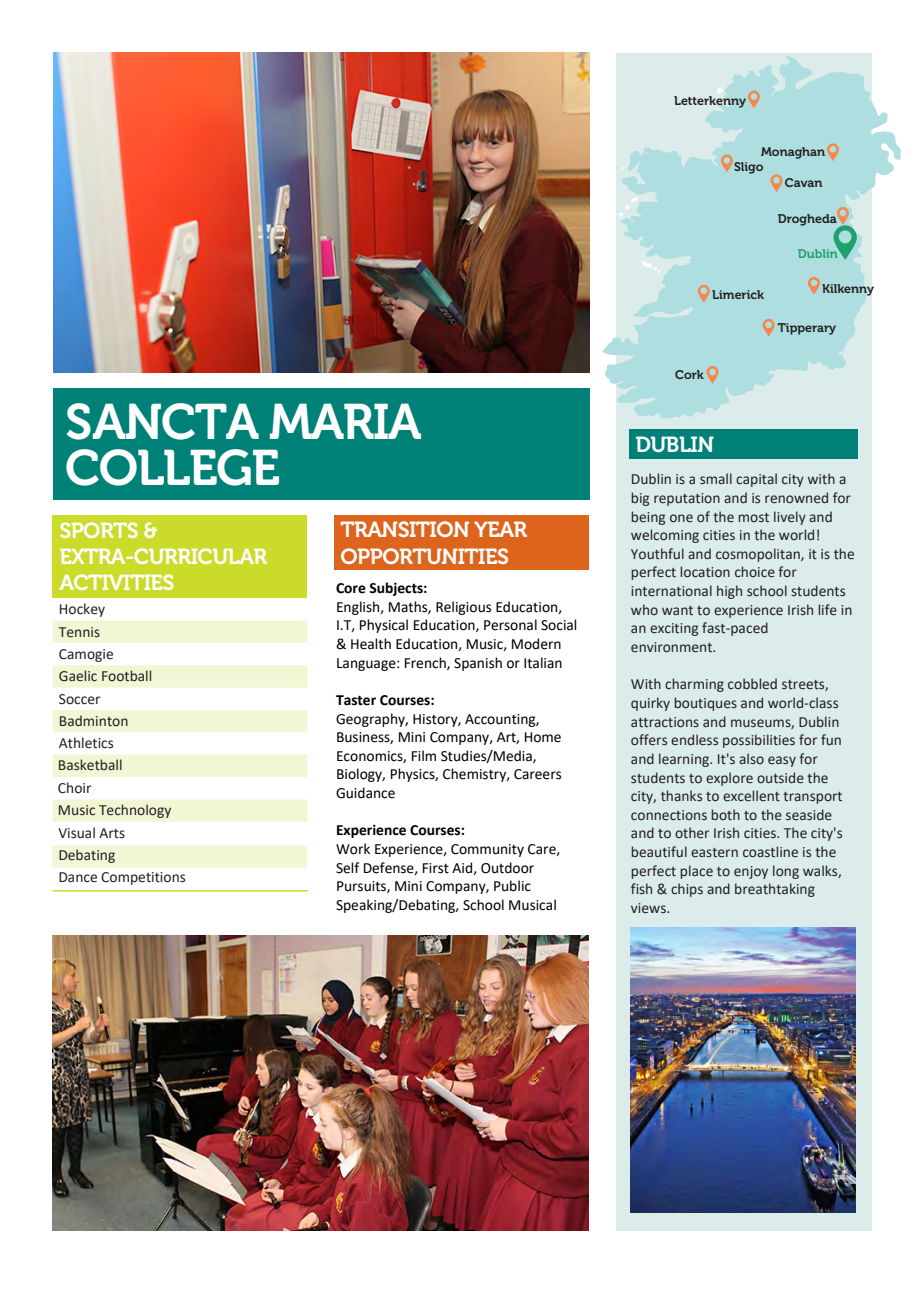  Describe the element at coordinates (86, 743) in the image. I see `Athletics` at that location.
